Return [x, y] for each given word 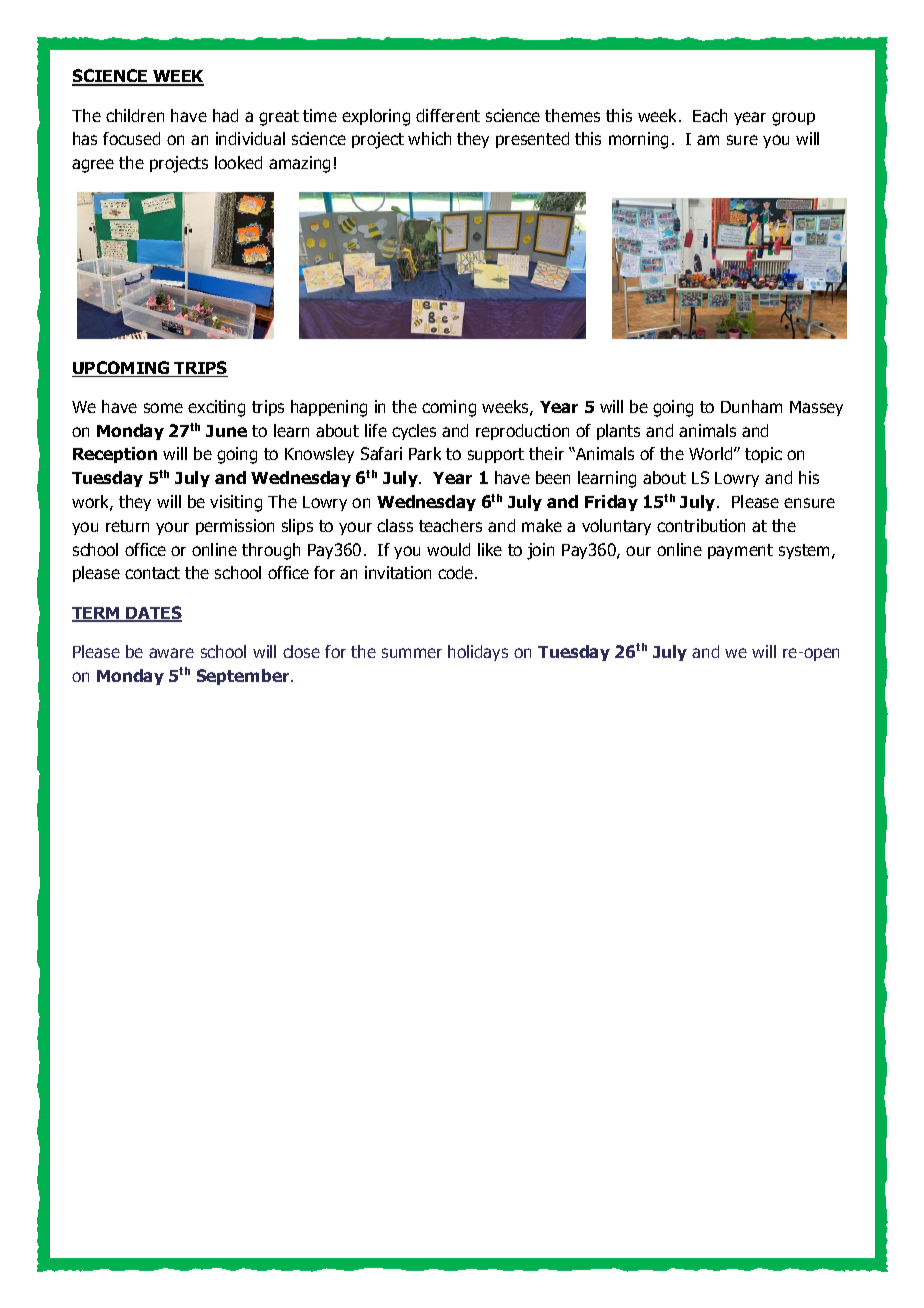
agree [93, 166]
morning [638, 140]
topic [763, 455]
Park [425, 453]
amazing [299, 164]
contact [152, 573]
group [793, 119]
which [429, 138]
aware [171, 653]
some [163, 408]
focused [131, 138]
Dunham [751, 406]
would [448, 549]
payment [740, 551]
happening [329, 408]
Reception [115, 455]
